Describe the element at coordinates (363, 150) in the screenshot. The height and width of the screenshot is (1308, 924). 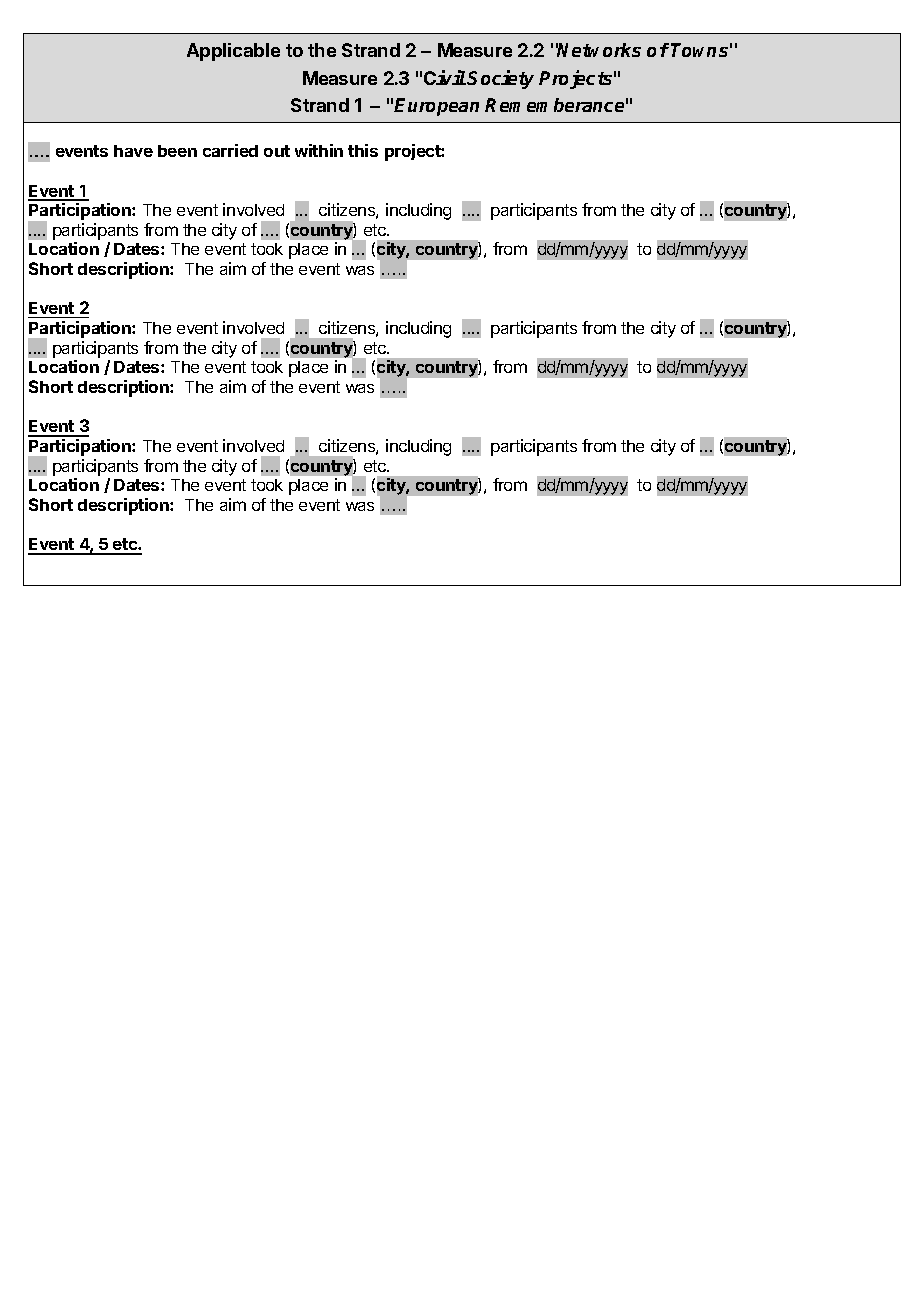
I see `this` at that location.
